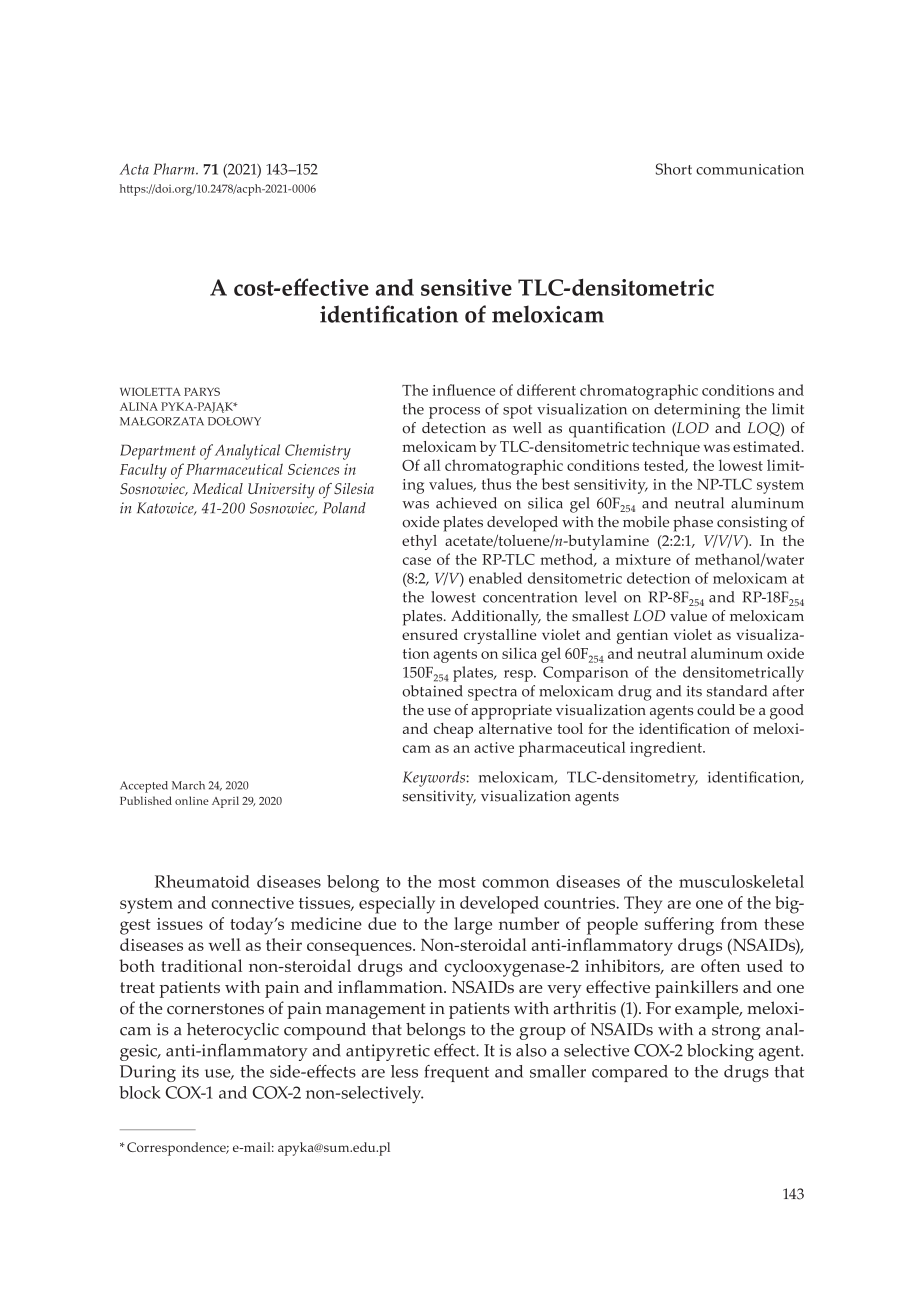 This screenshot has width=924, height=1305. Describe the element at coordinates (233, 1031) in the screenshot. I see `heterocyclic` at that location.
